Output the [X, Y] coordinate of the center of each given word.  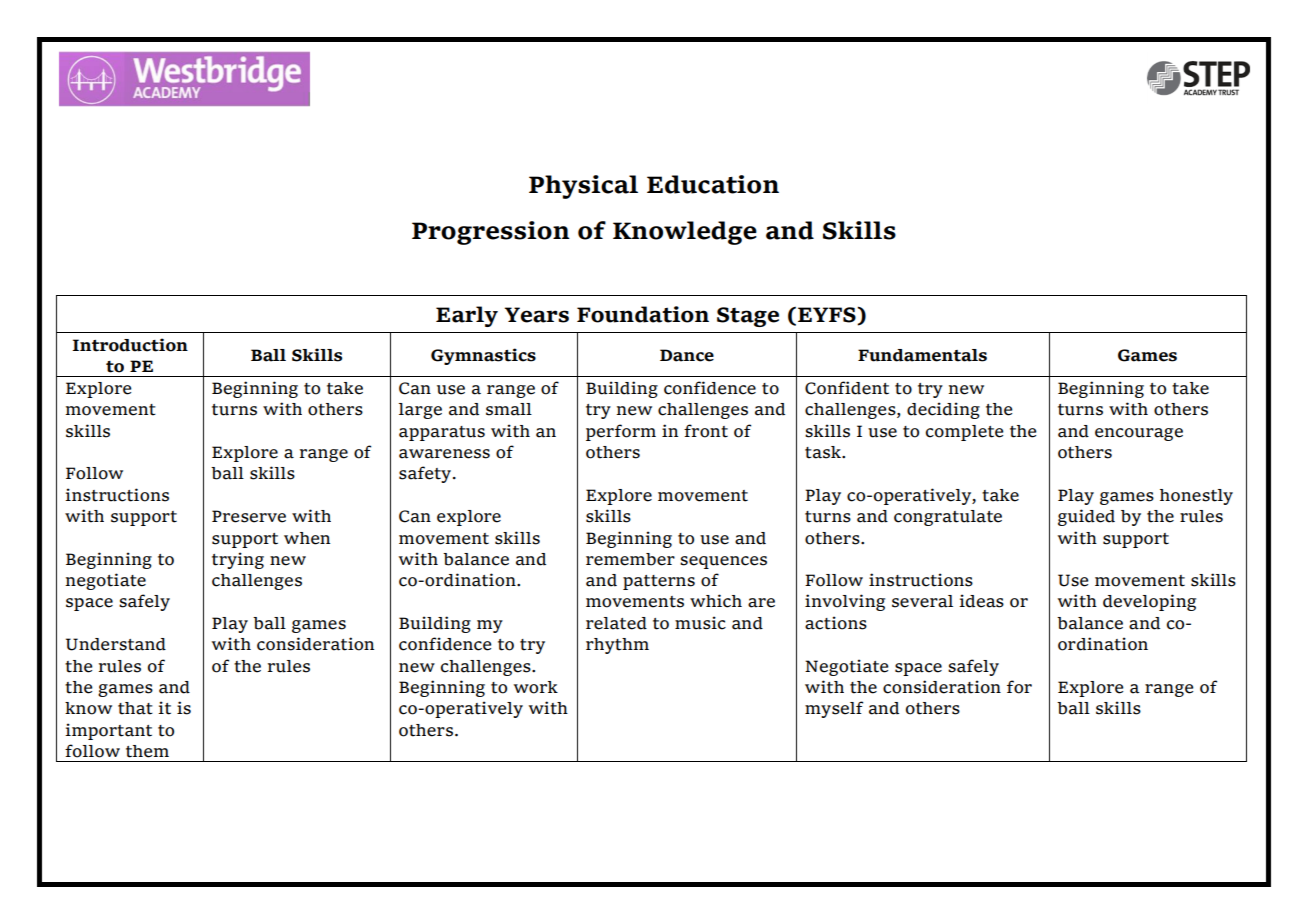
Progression [491, 233]
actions [836, 623]
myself [834, 709]
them [147, 751]
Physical [583, 187]
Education [713, 184]
